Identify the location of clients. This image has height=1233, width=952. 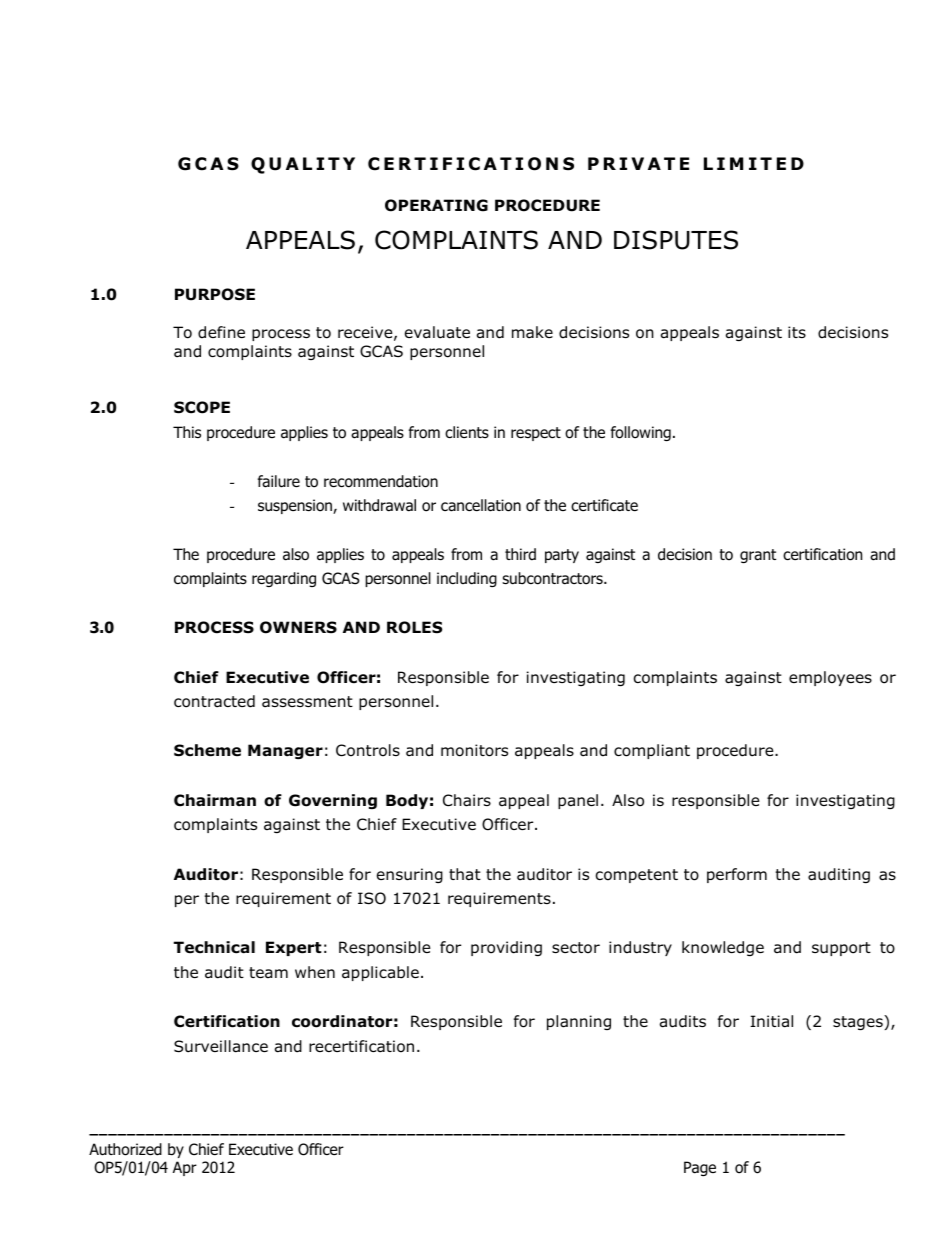
(467, 432).
